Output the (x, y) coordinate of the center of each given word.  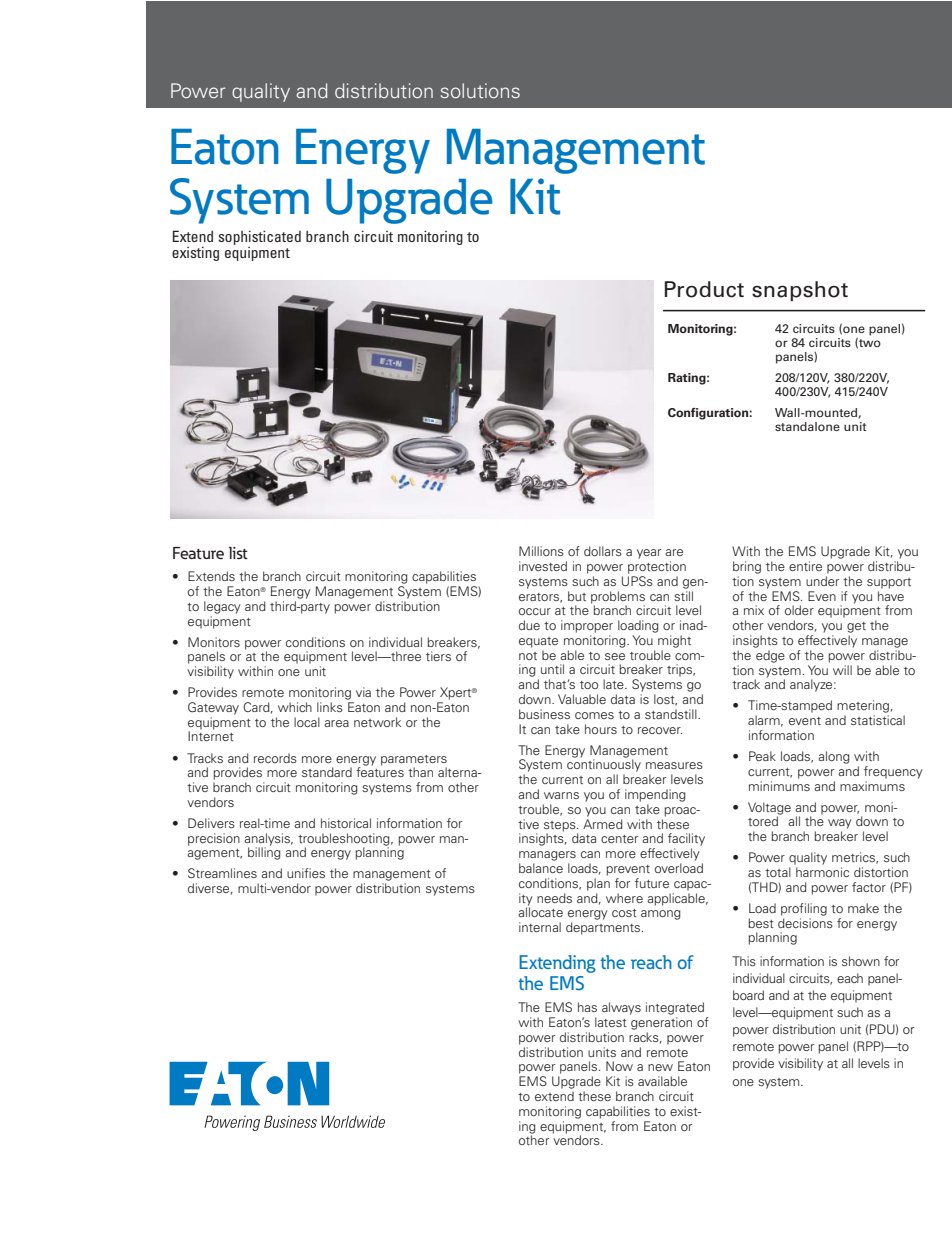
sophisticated (259, 239)
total (778, 872)
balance (541, 868)
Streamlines (222, 873)
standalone (807, 426)
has (587, 1007)
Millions (541, 551)
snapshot (800, 291)
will (842, 670)
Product (704, 289)
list (238, 553)
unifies (306, 873)
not (528, 656)
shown (861, 961)
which (295, 707)
